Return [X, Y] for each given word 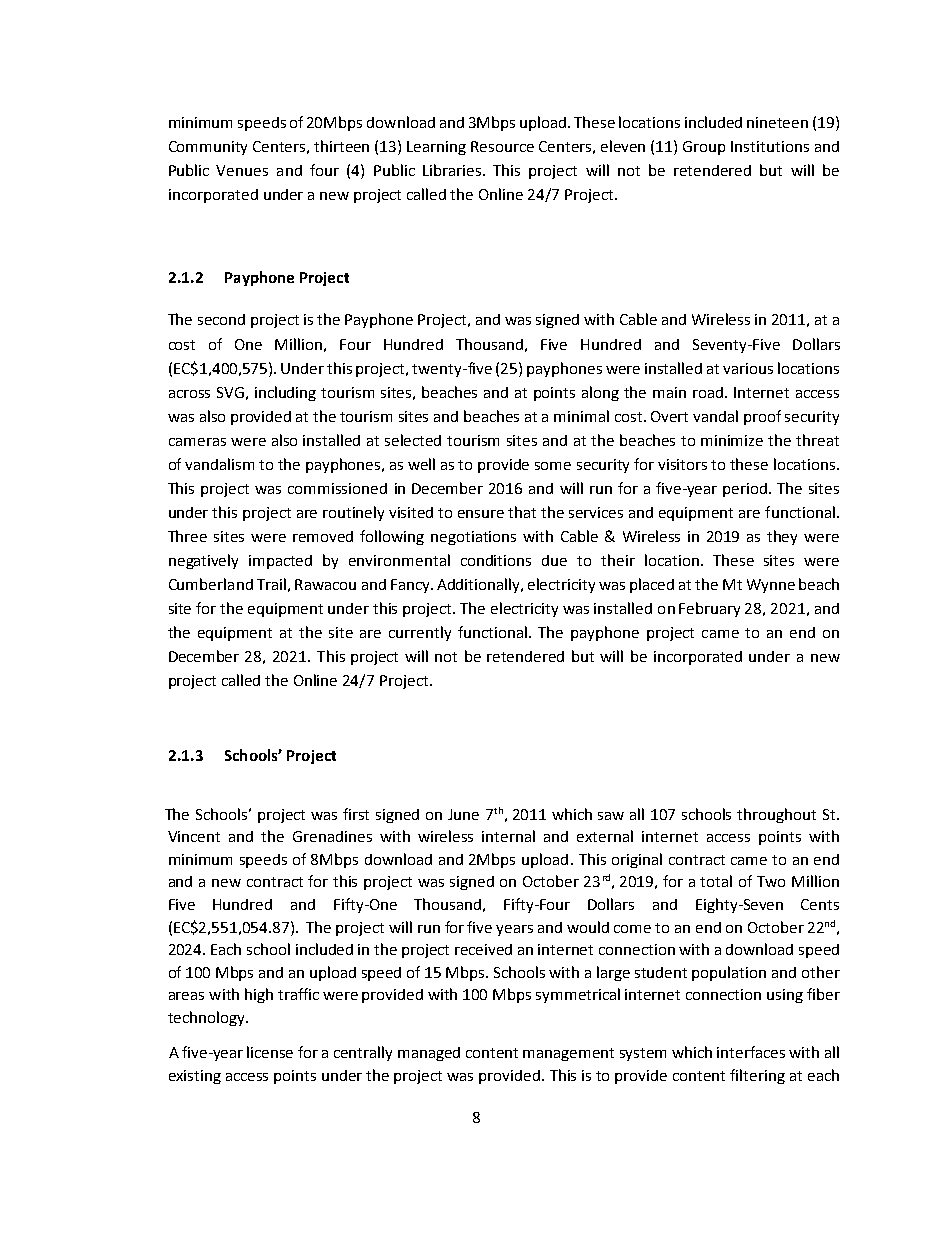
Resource [502, 146]
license [270, 1052]
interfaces [751, 1052]
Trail [271, 584]
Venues [242, 170]
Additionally [480, 585]
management [568, 1054]
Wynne [771, 586]
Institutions [770, 146]
